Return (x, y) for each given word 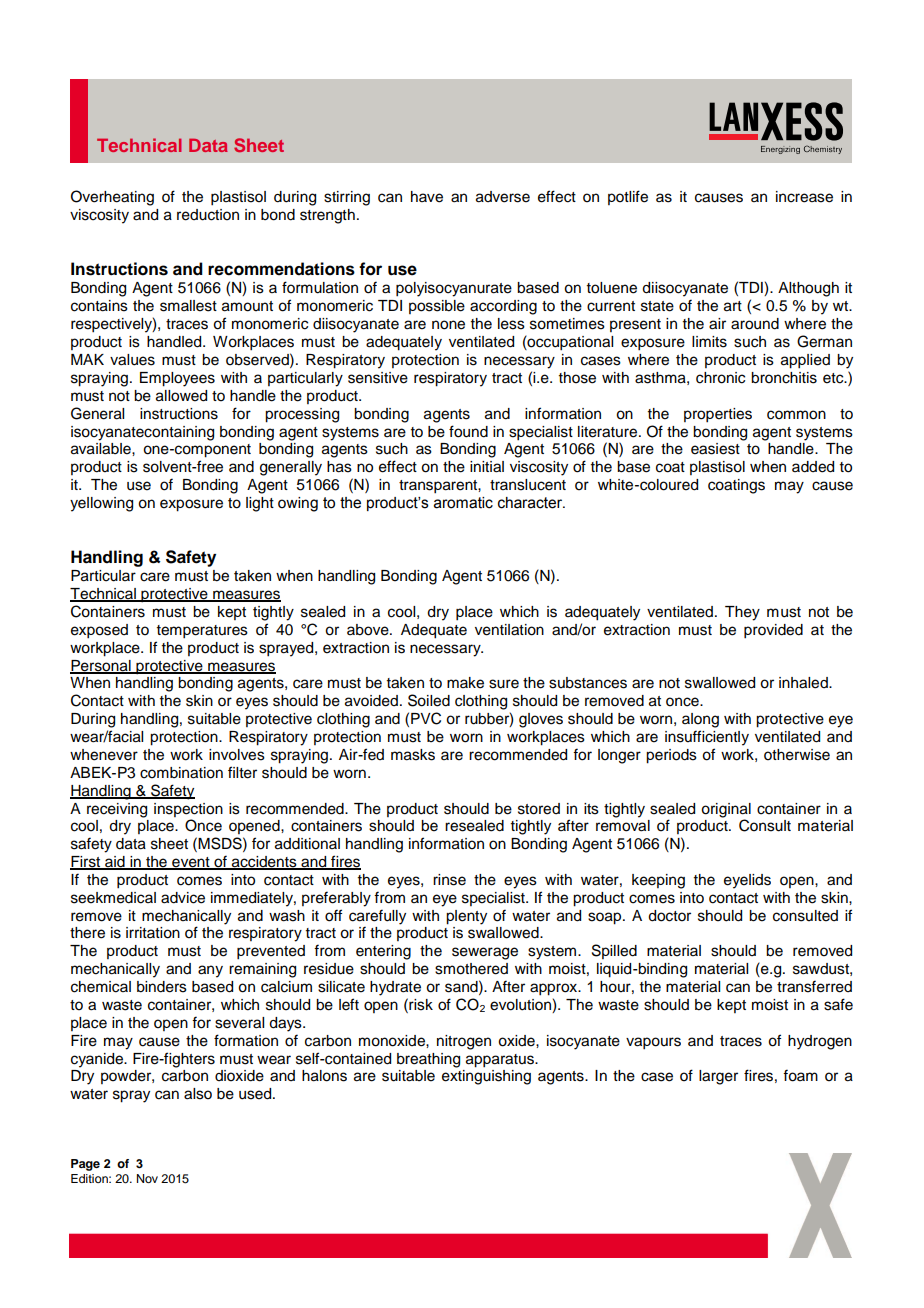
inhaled (804, 683)
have (427, 197)
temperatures (202, 632)
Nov (147, 1178)
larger (718, 1077)
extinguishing (486, 1077)
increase (804, 197)
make (465, 683)
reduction (208, 215)
